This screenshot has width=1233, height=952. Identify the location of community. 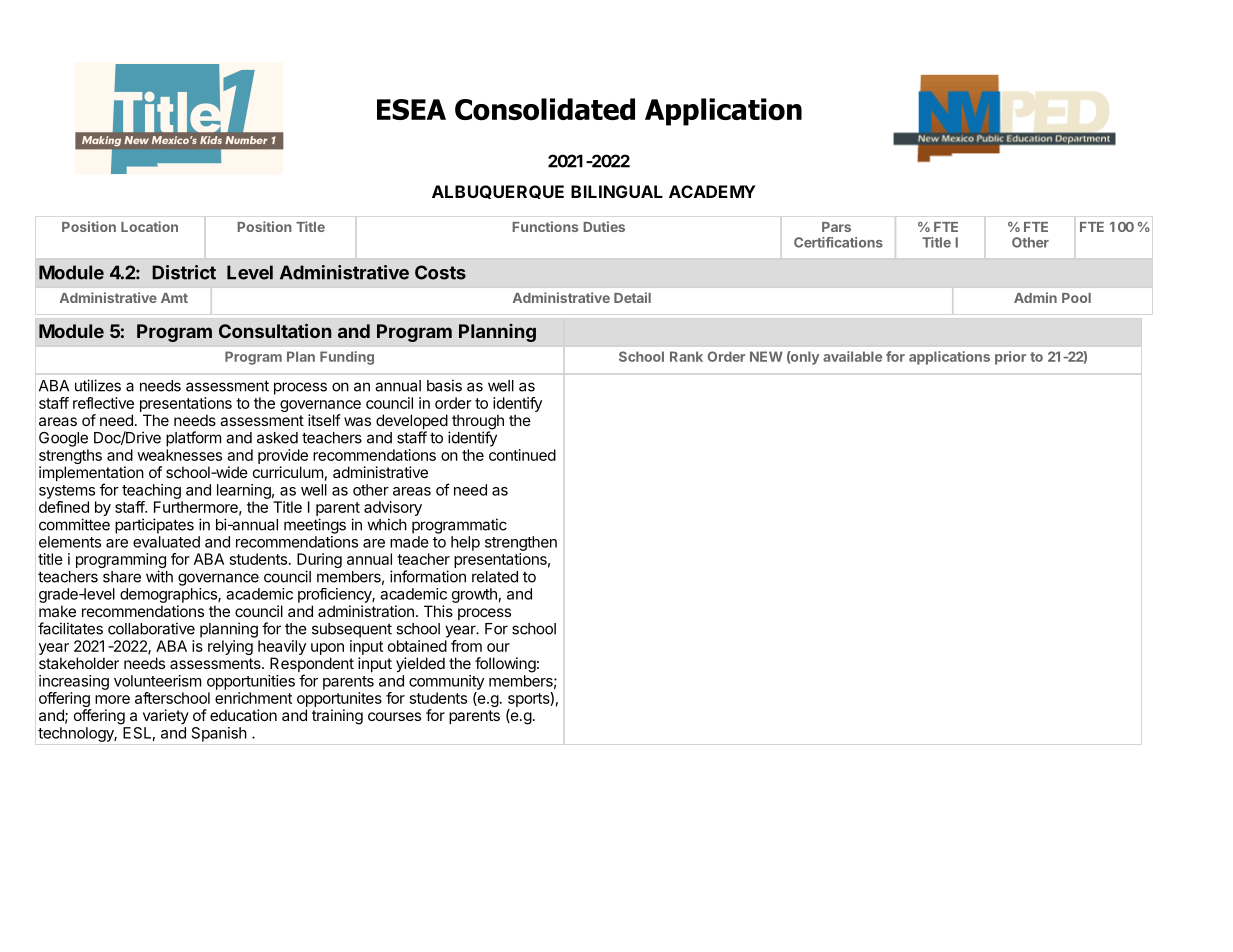
(446, 682).
